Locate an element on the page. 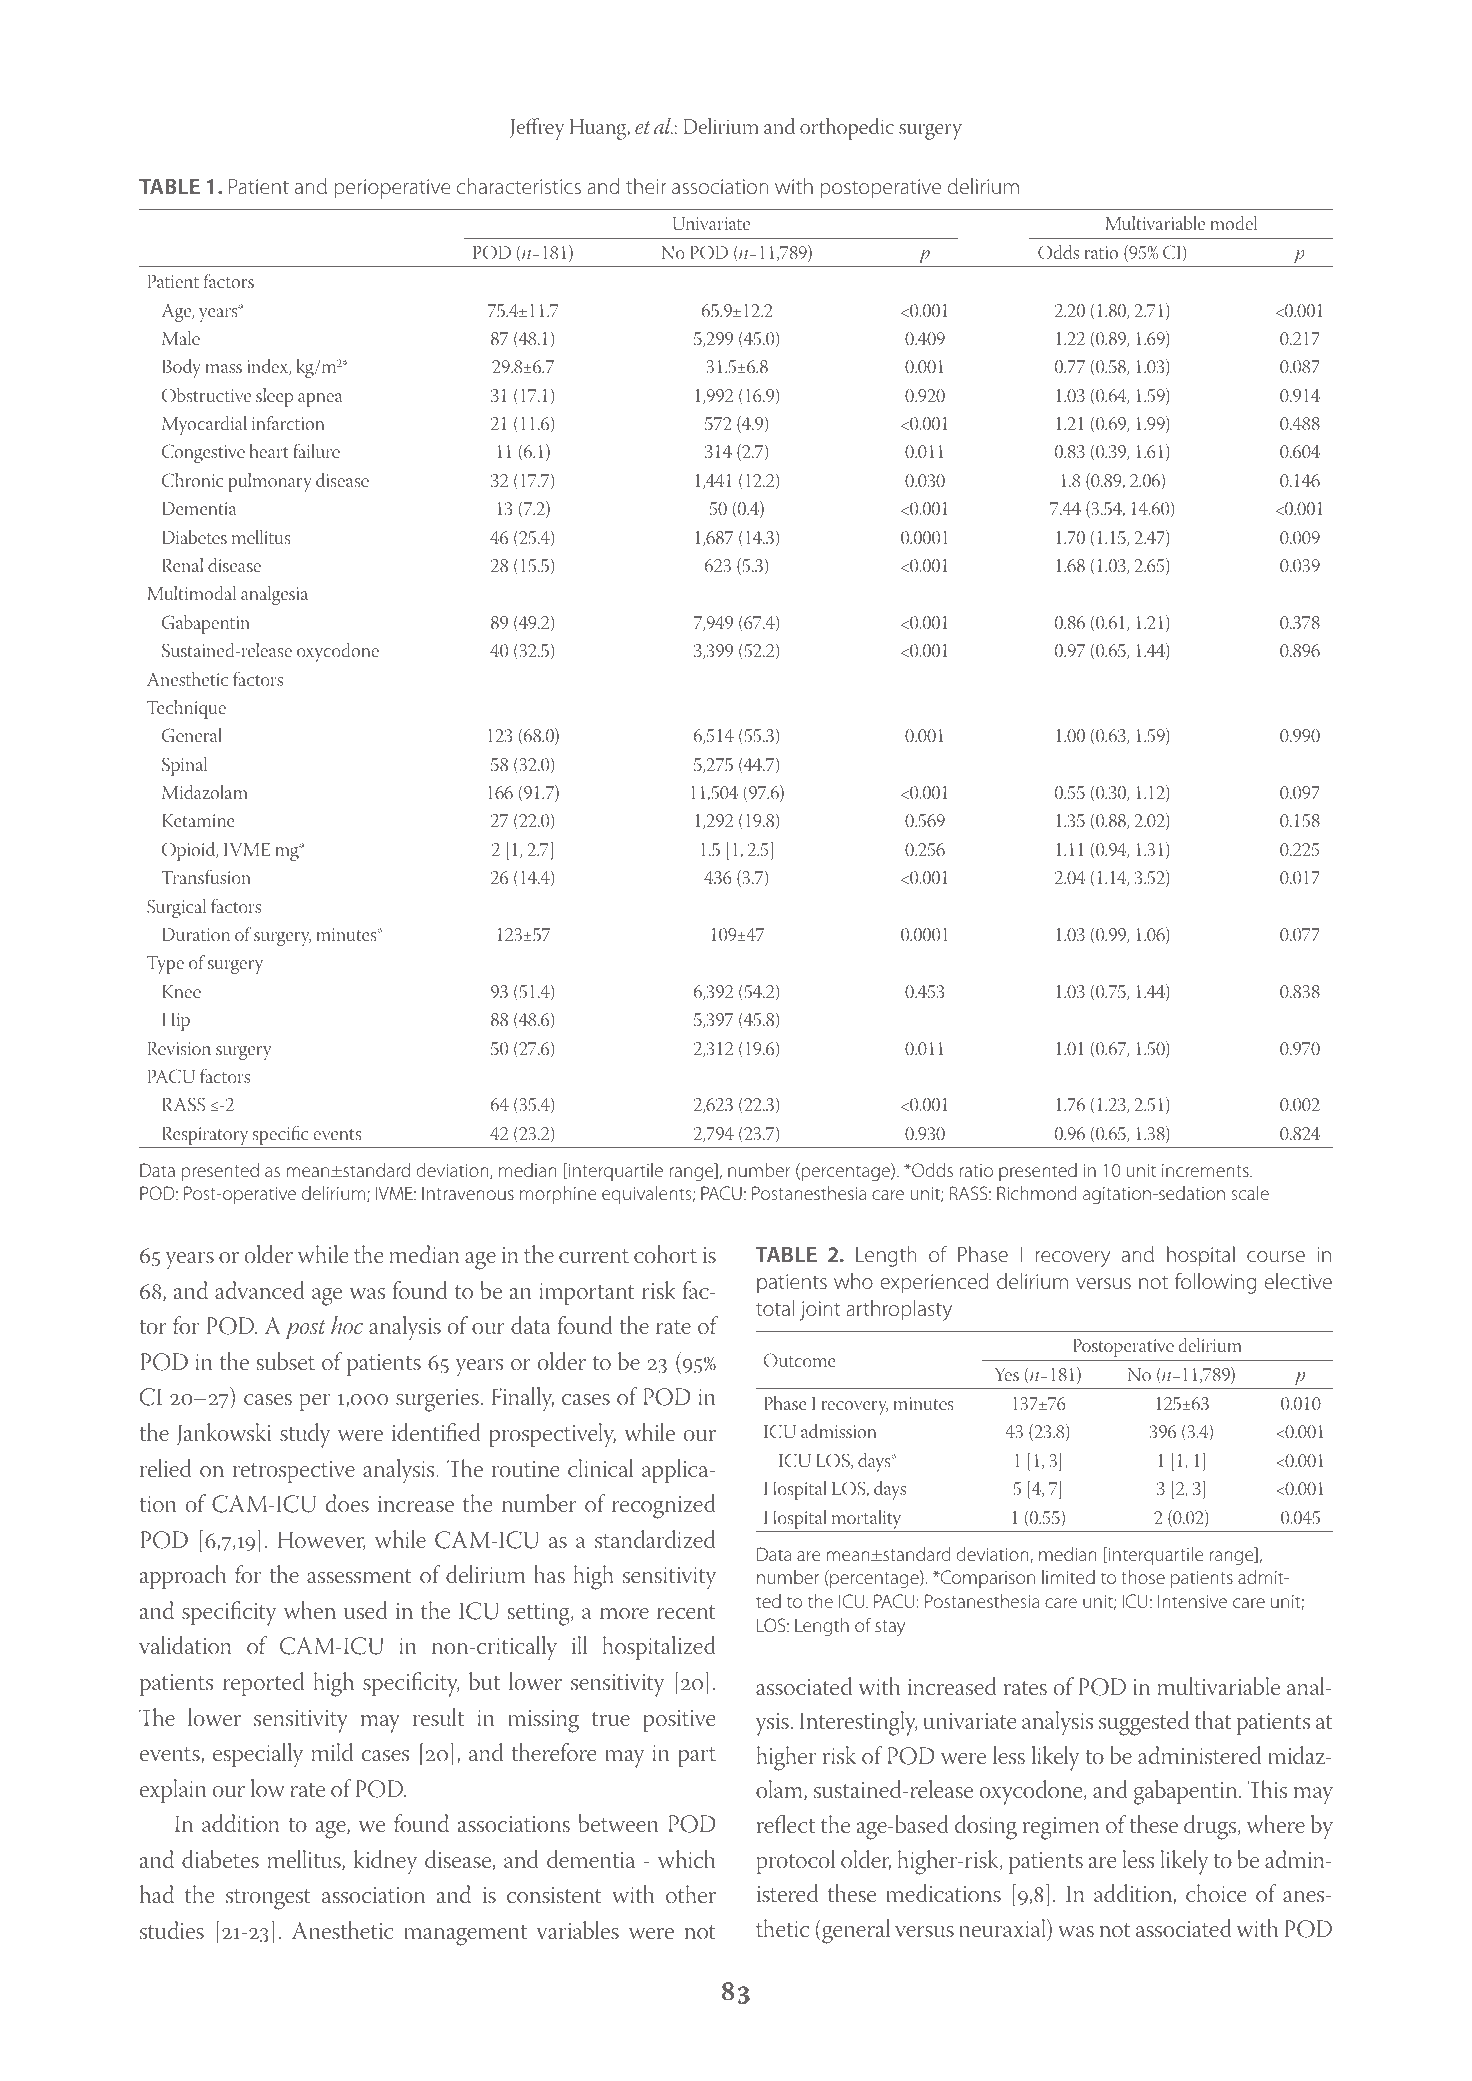 This page has width=1472, height=2081. failure is located at coordinates (316, 451).
